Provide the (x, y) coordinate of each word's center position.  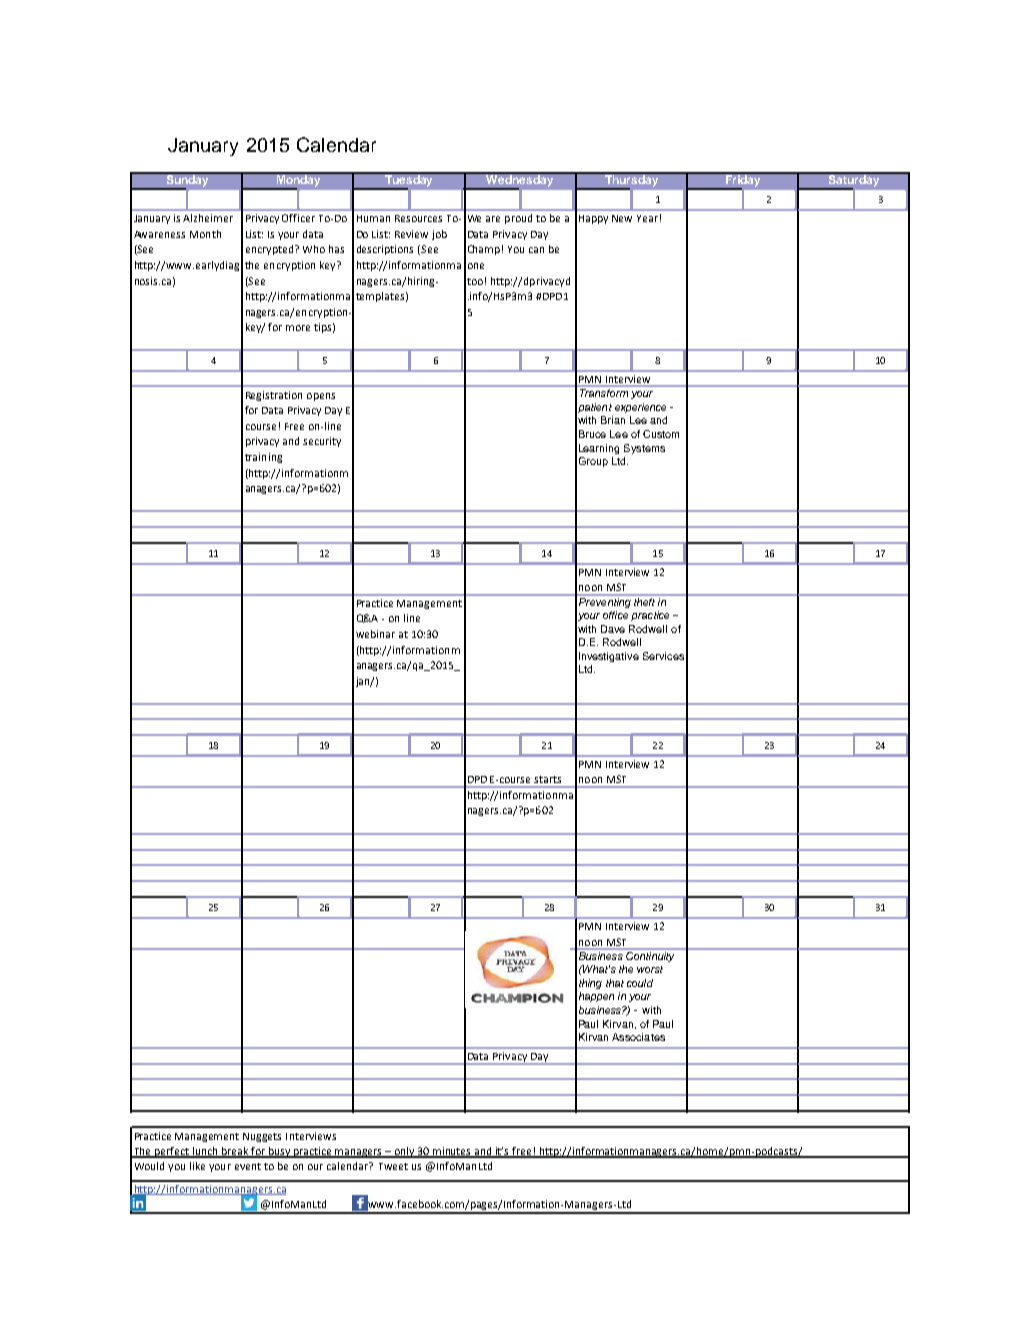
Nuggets (262, 1137)
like (197, 1166)
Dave (613, 629)
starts (547, 779)
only (404, 1152)
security (322, 442)
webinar (375, 634)
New (622, 218)
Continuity (650, 955)
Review (411, 234)
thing (590, 984)
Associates (638, 1037)
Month (205, 234)
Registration (274, 396)
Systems (644, 449)
